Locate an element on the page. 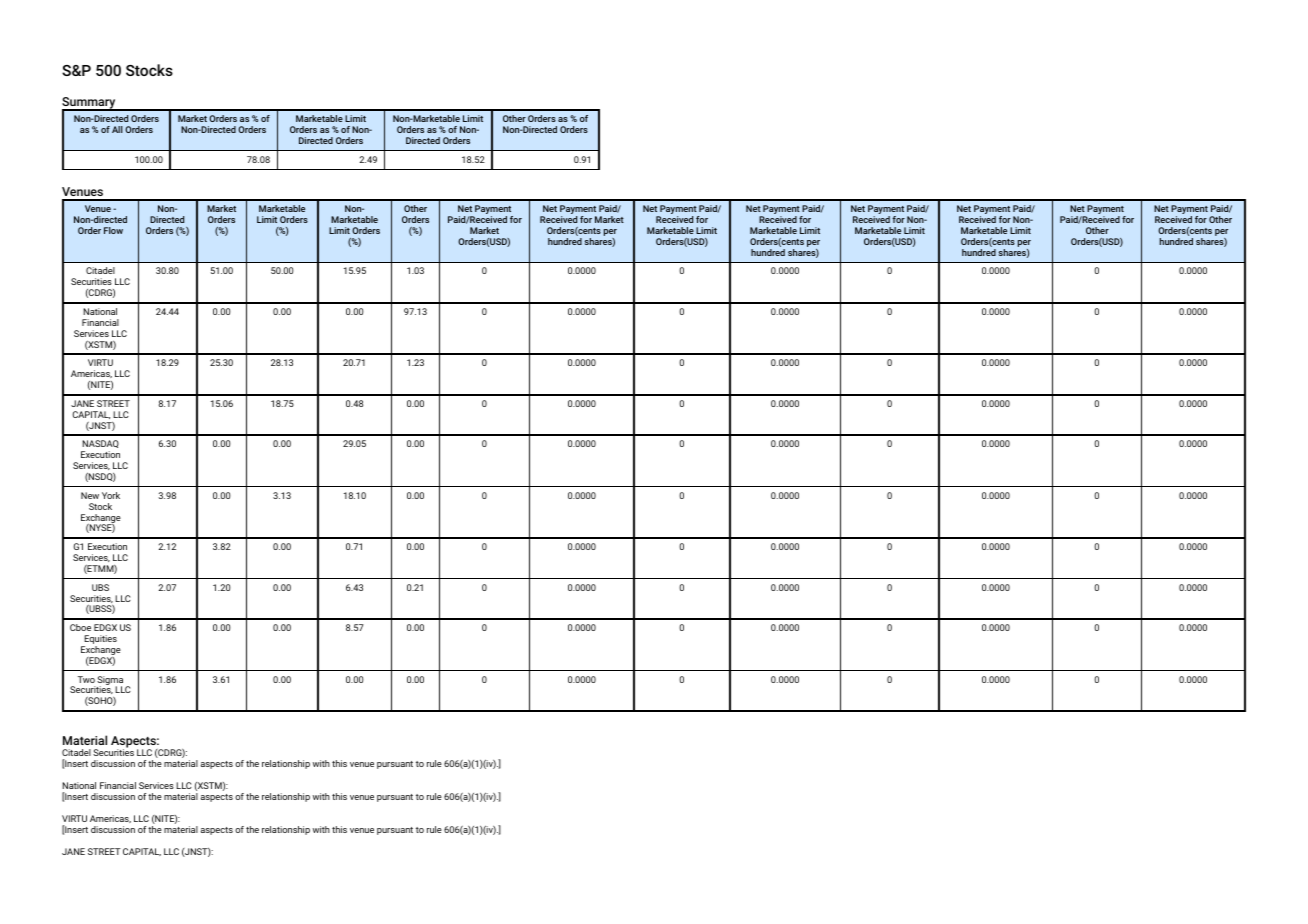 Image resolution: width=1308 pixels, height=924 pixels. Two is located at coordinates (86, 679).
